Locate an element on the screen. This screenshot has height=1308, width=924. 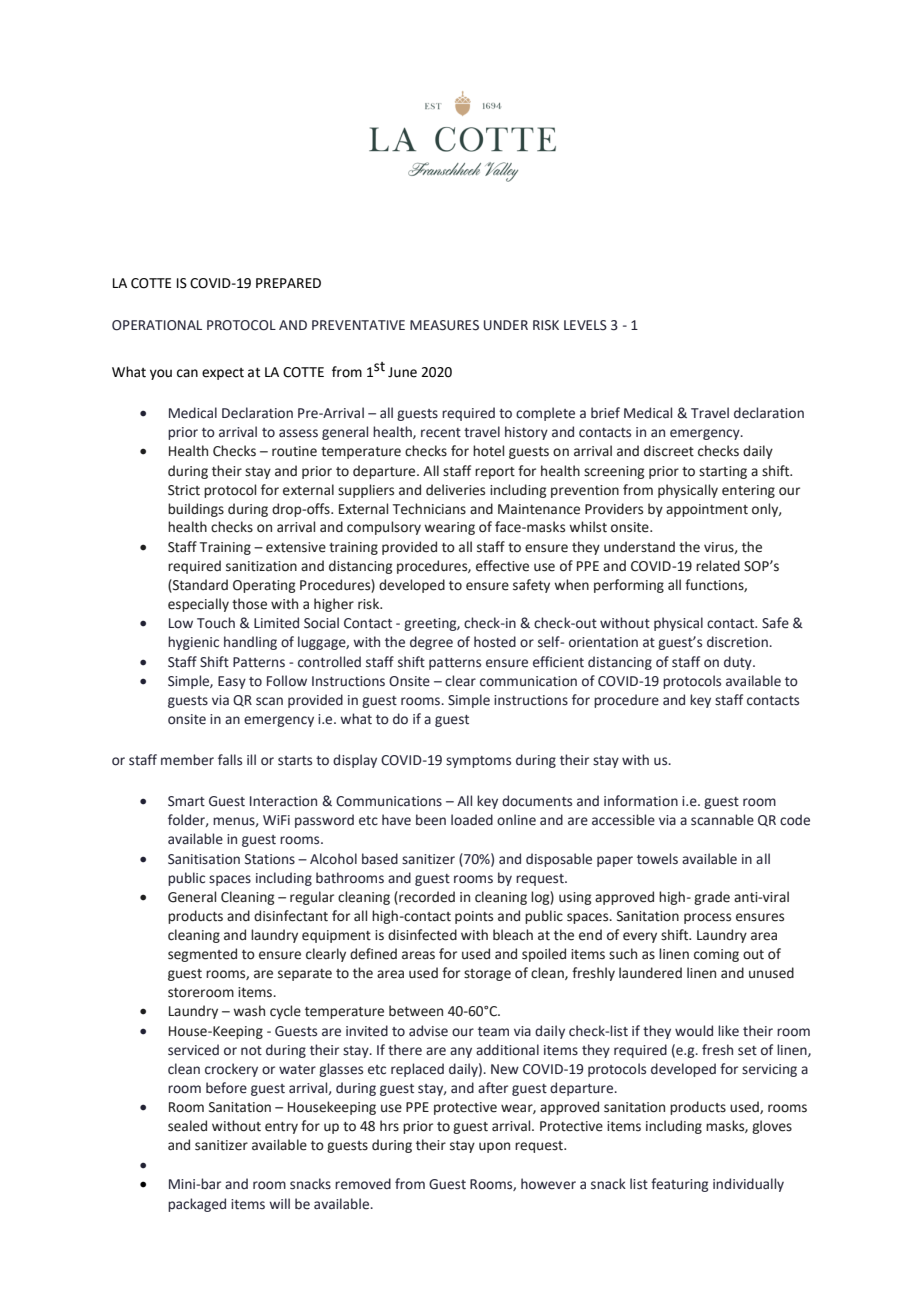
storage is located at coordinates (487, 975).
